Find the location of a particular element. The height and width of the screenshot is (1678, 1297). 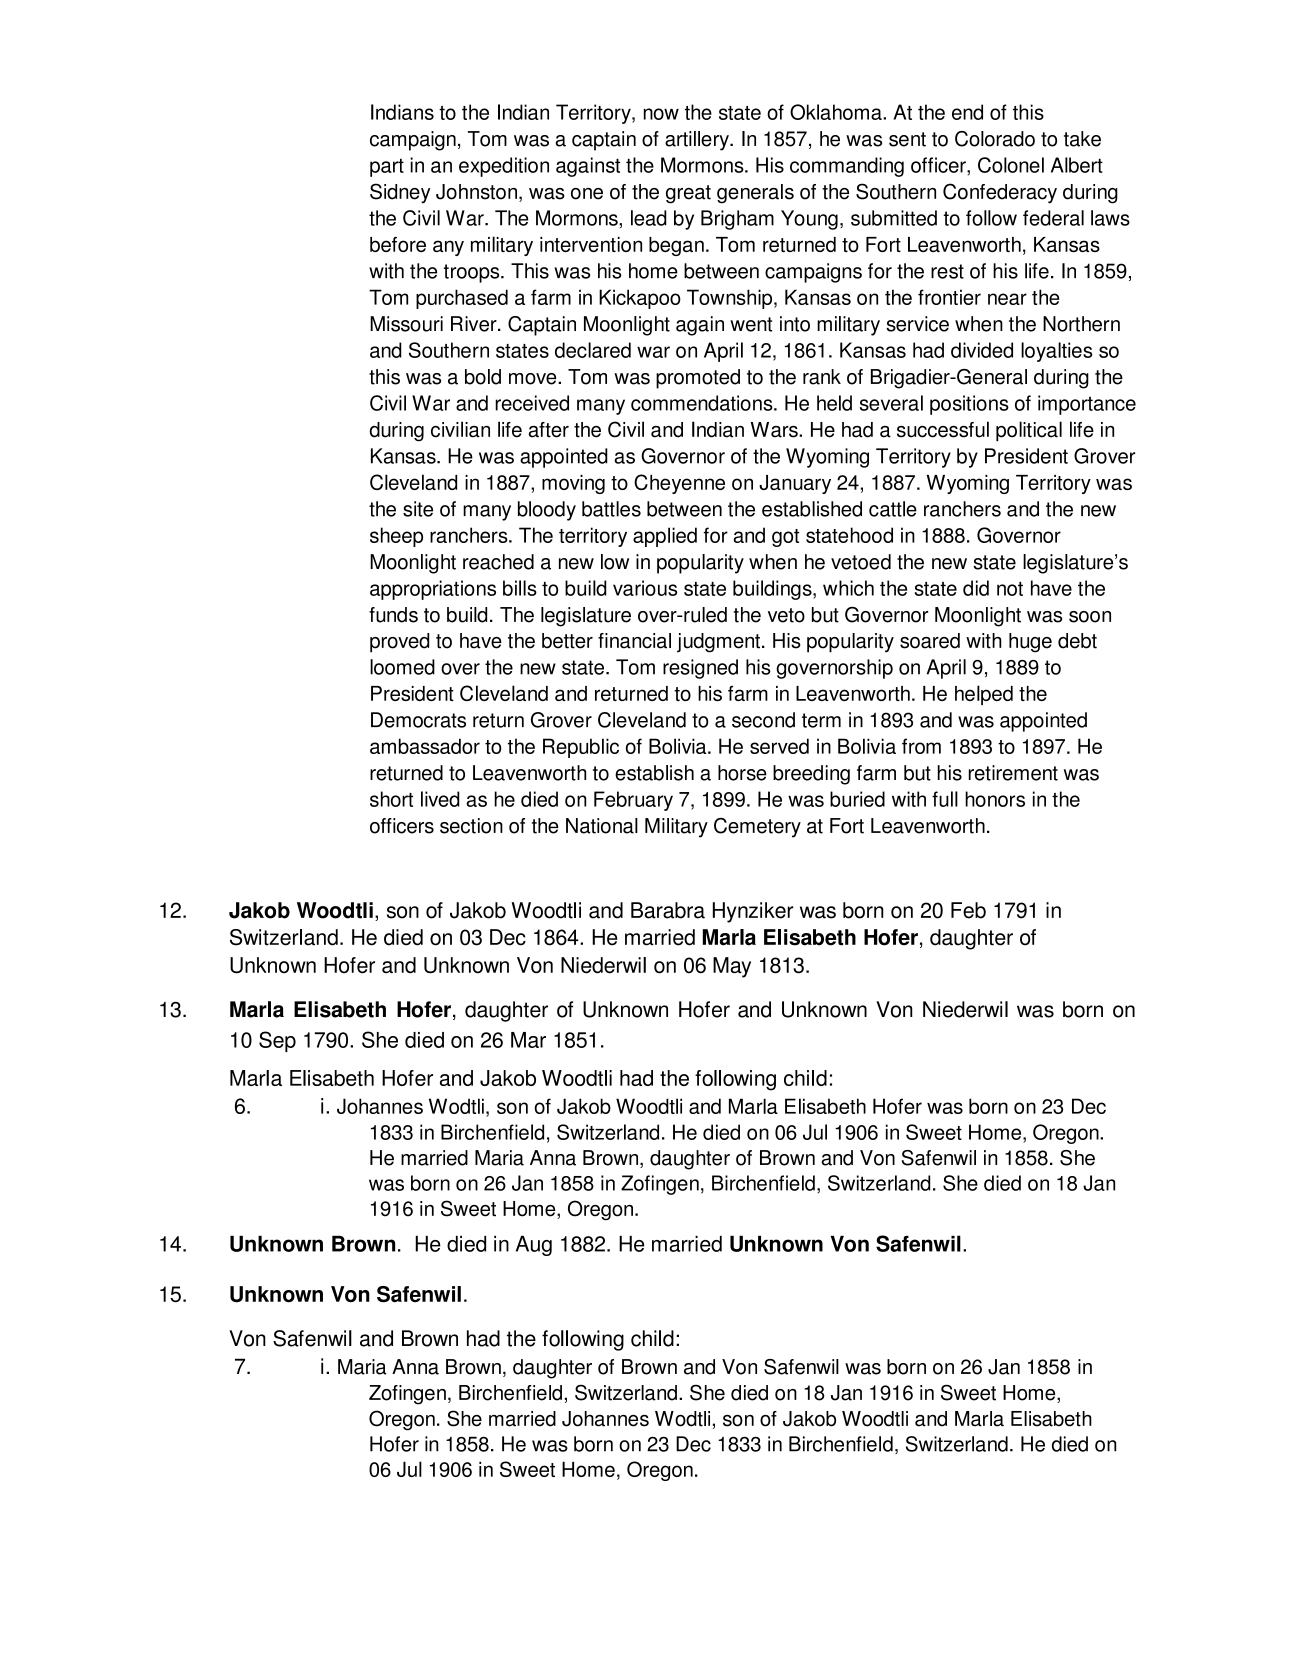

full is located at coordinates (945, 799).
